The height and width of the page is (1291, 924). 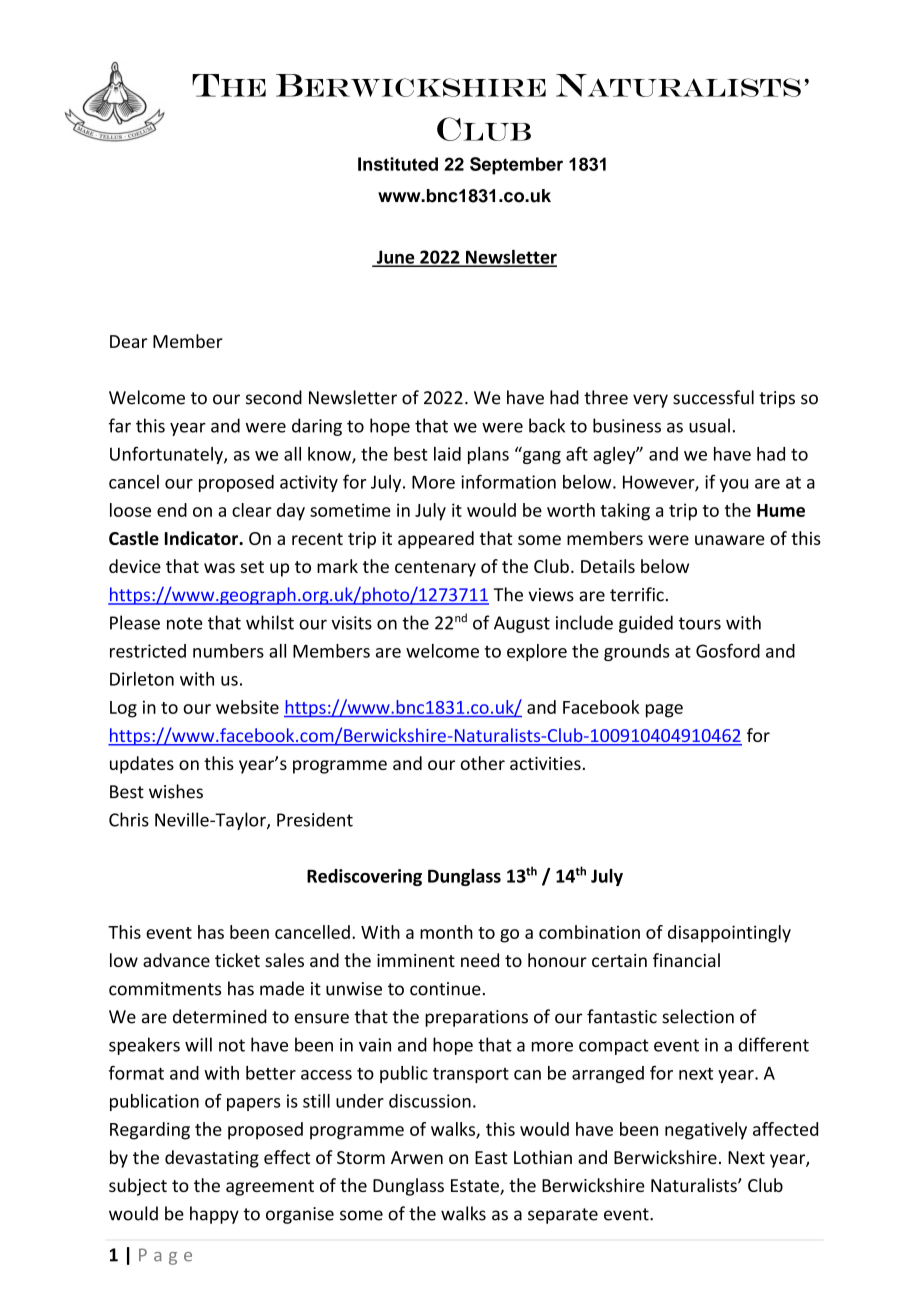 What do you see at coordinates (212, 1159) in the page?
I see `devastating` at bounding box center [212, 1159].
